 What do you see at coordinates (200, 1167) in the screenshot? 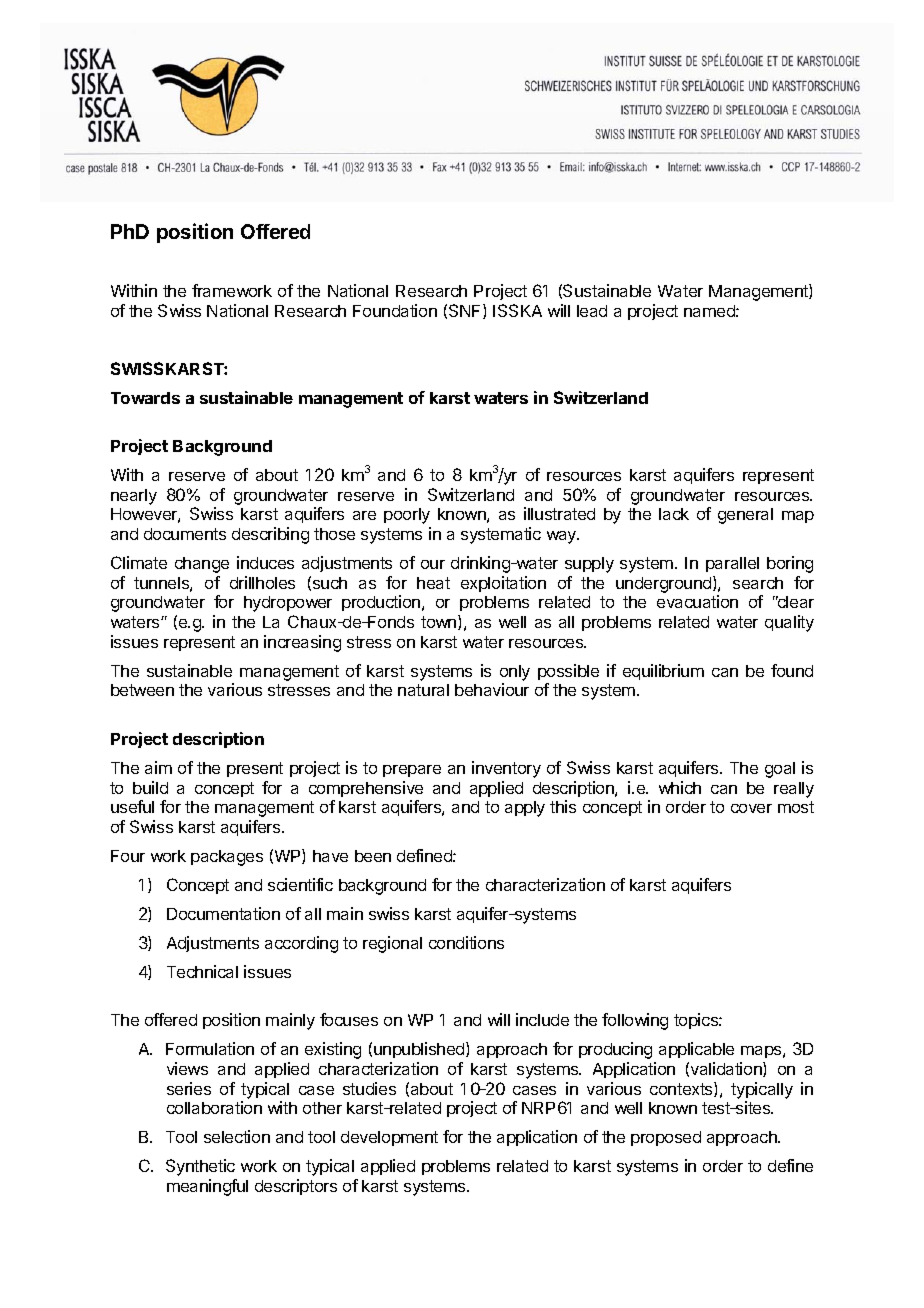
I see `Synthetic` at bounding box center [200, 1167].
